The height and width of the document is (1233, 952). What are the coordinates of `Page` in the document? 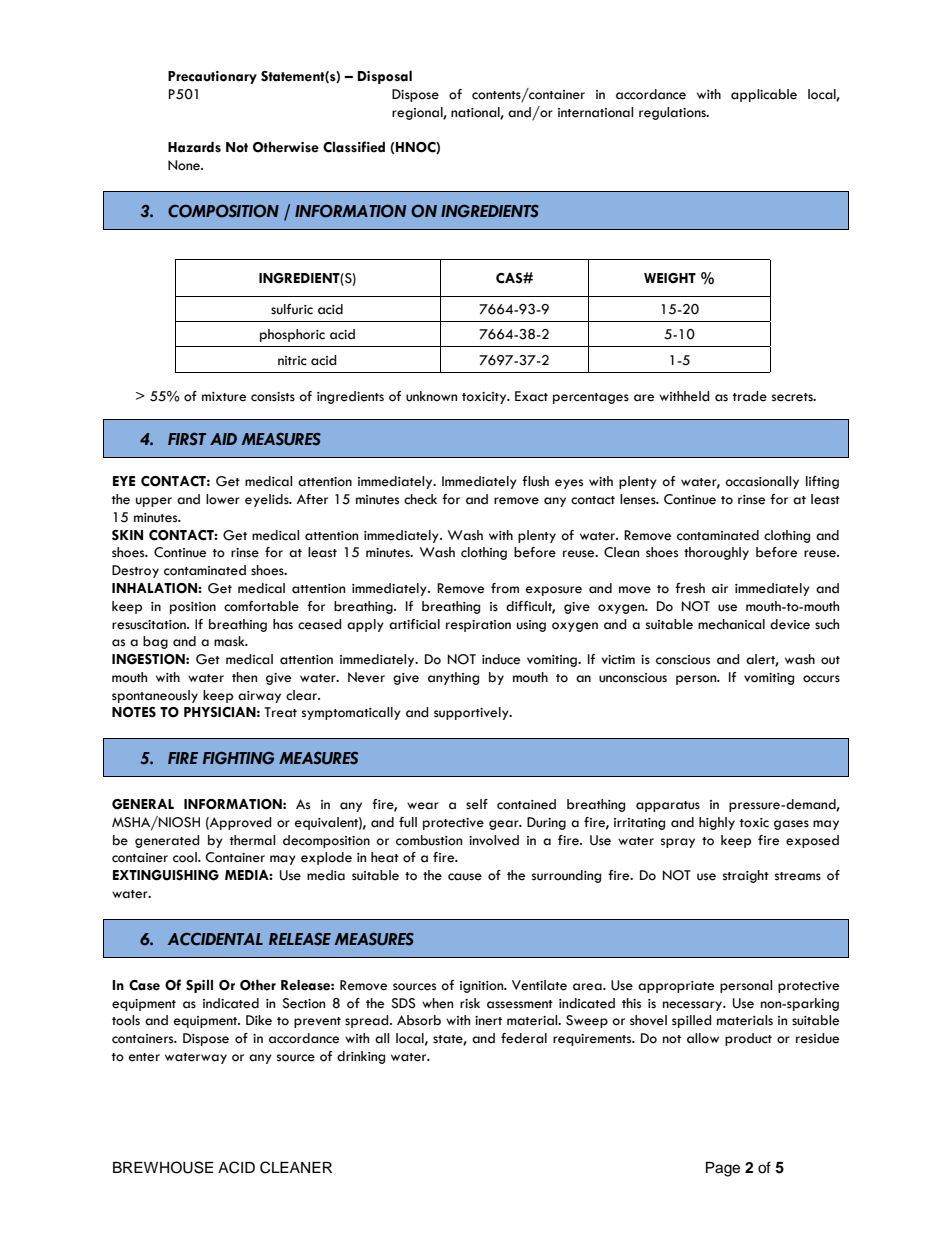 It's located at (723, 1169).
